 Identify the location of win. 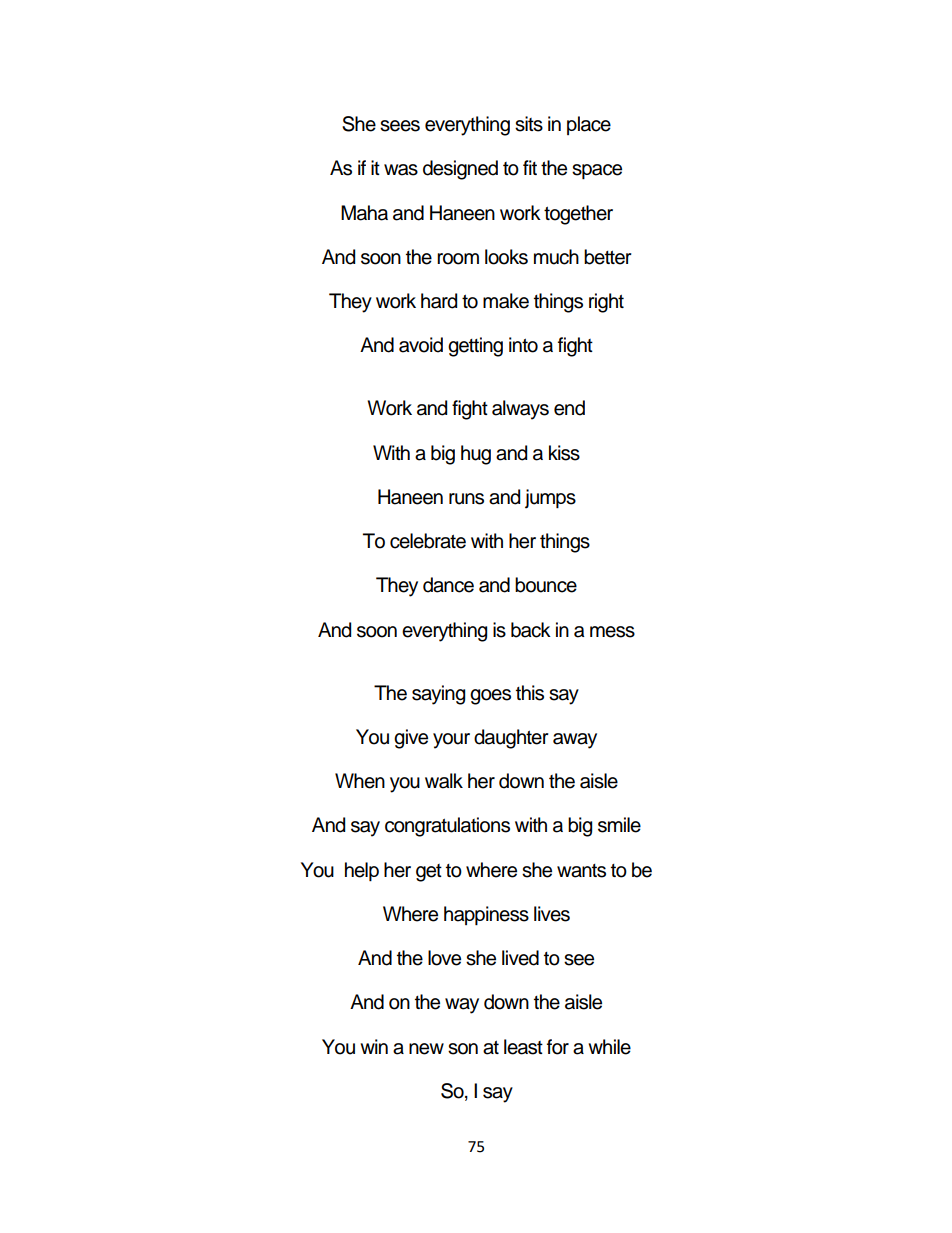
(374, 1046).
